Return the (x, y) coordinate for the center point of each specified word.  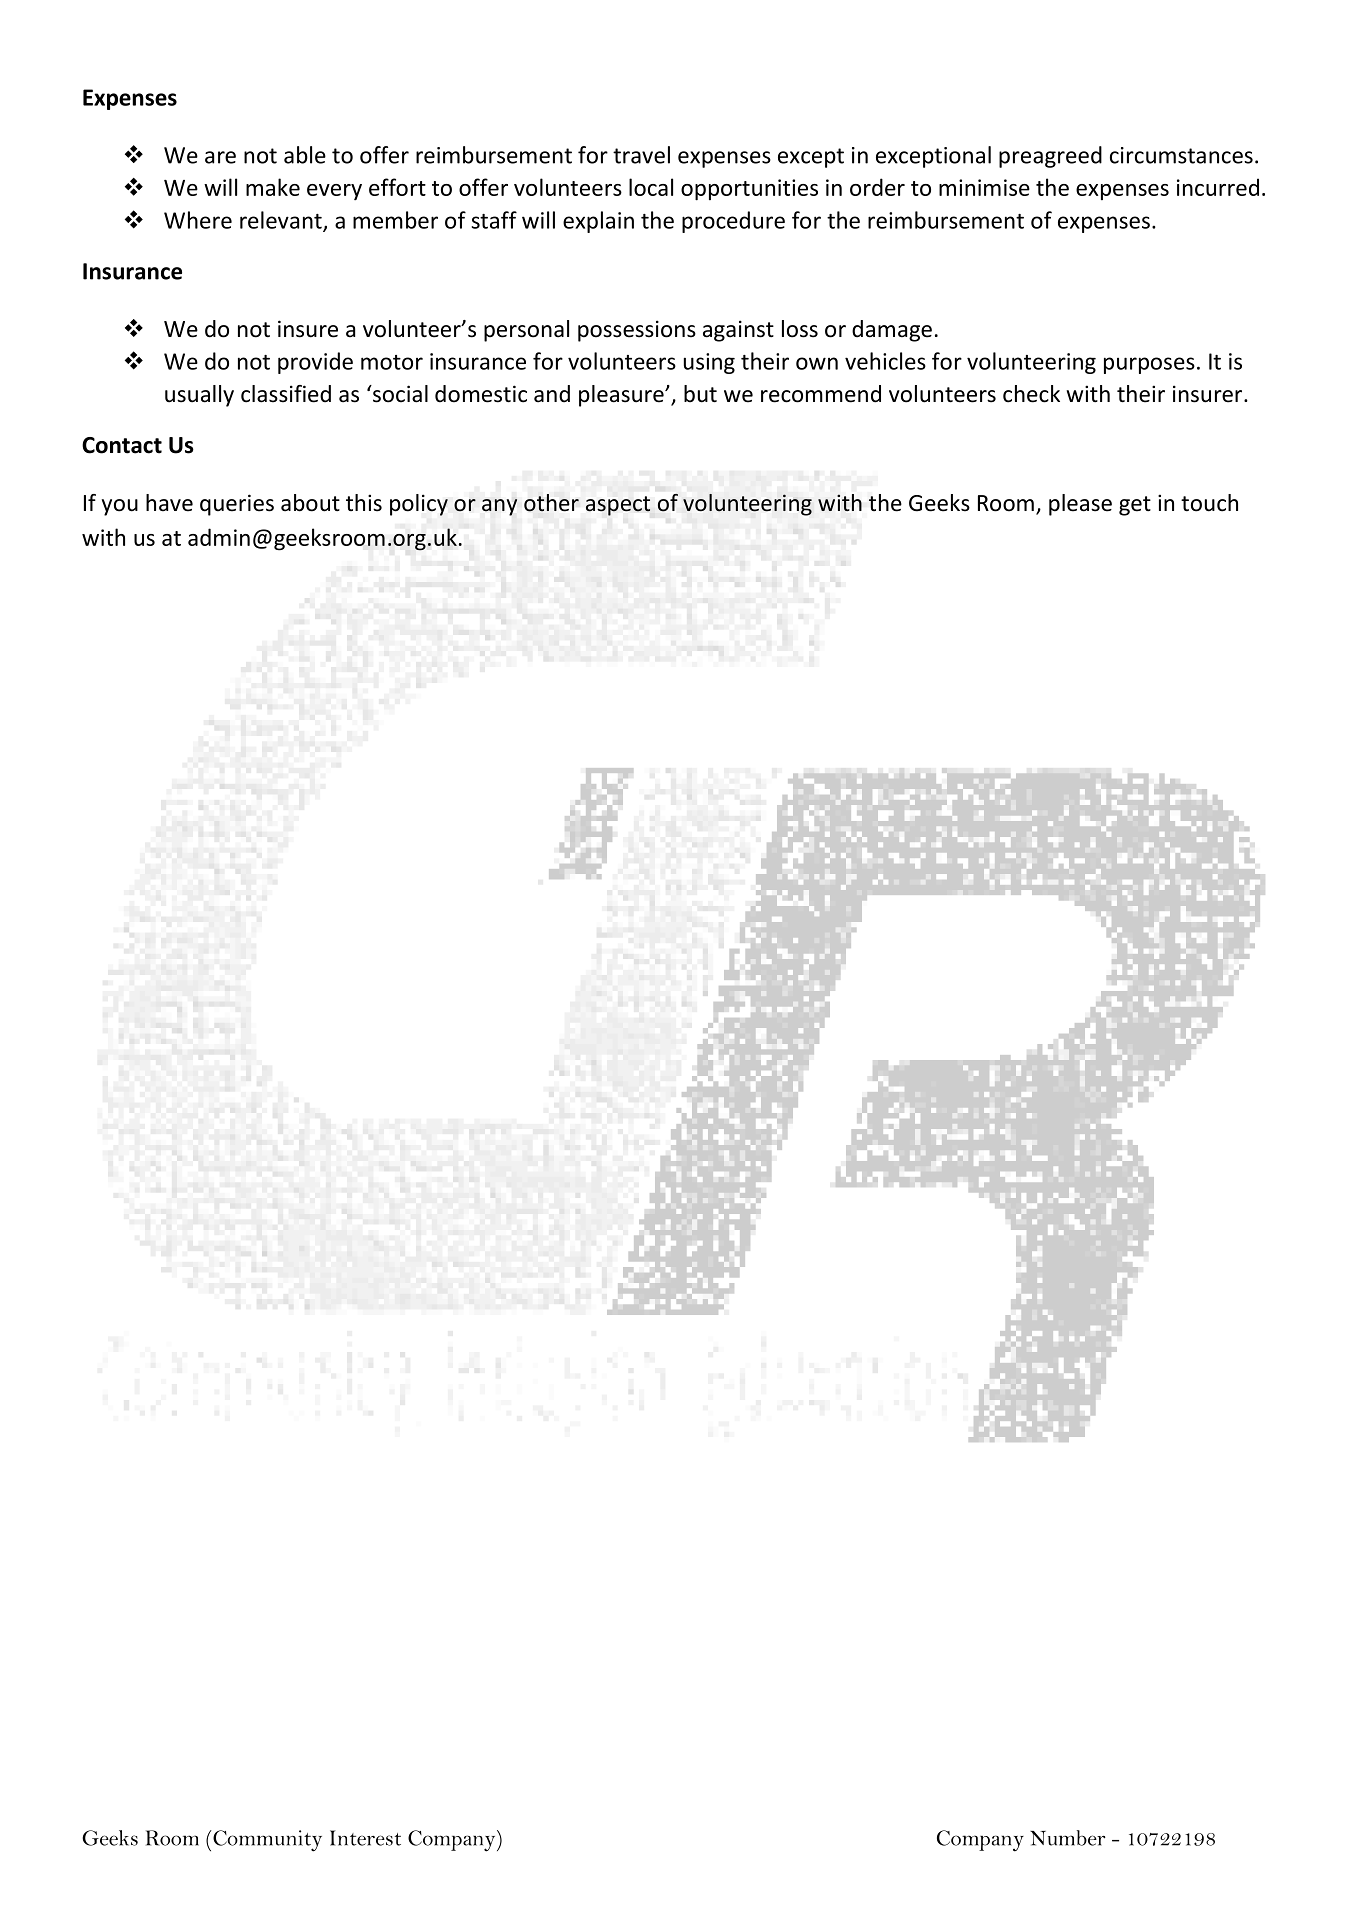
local (651, 187)
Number (1068, 1838)
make (273, 187)
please (1080, 505)
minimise (984, 187)
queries (237, 505)
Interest (365, 1838)
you (120, 507)
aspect (618, 506)
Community (266, 1841)
